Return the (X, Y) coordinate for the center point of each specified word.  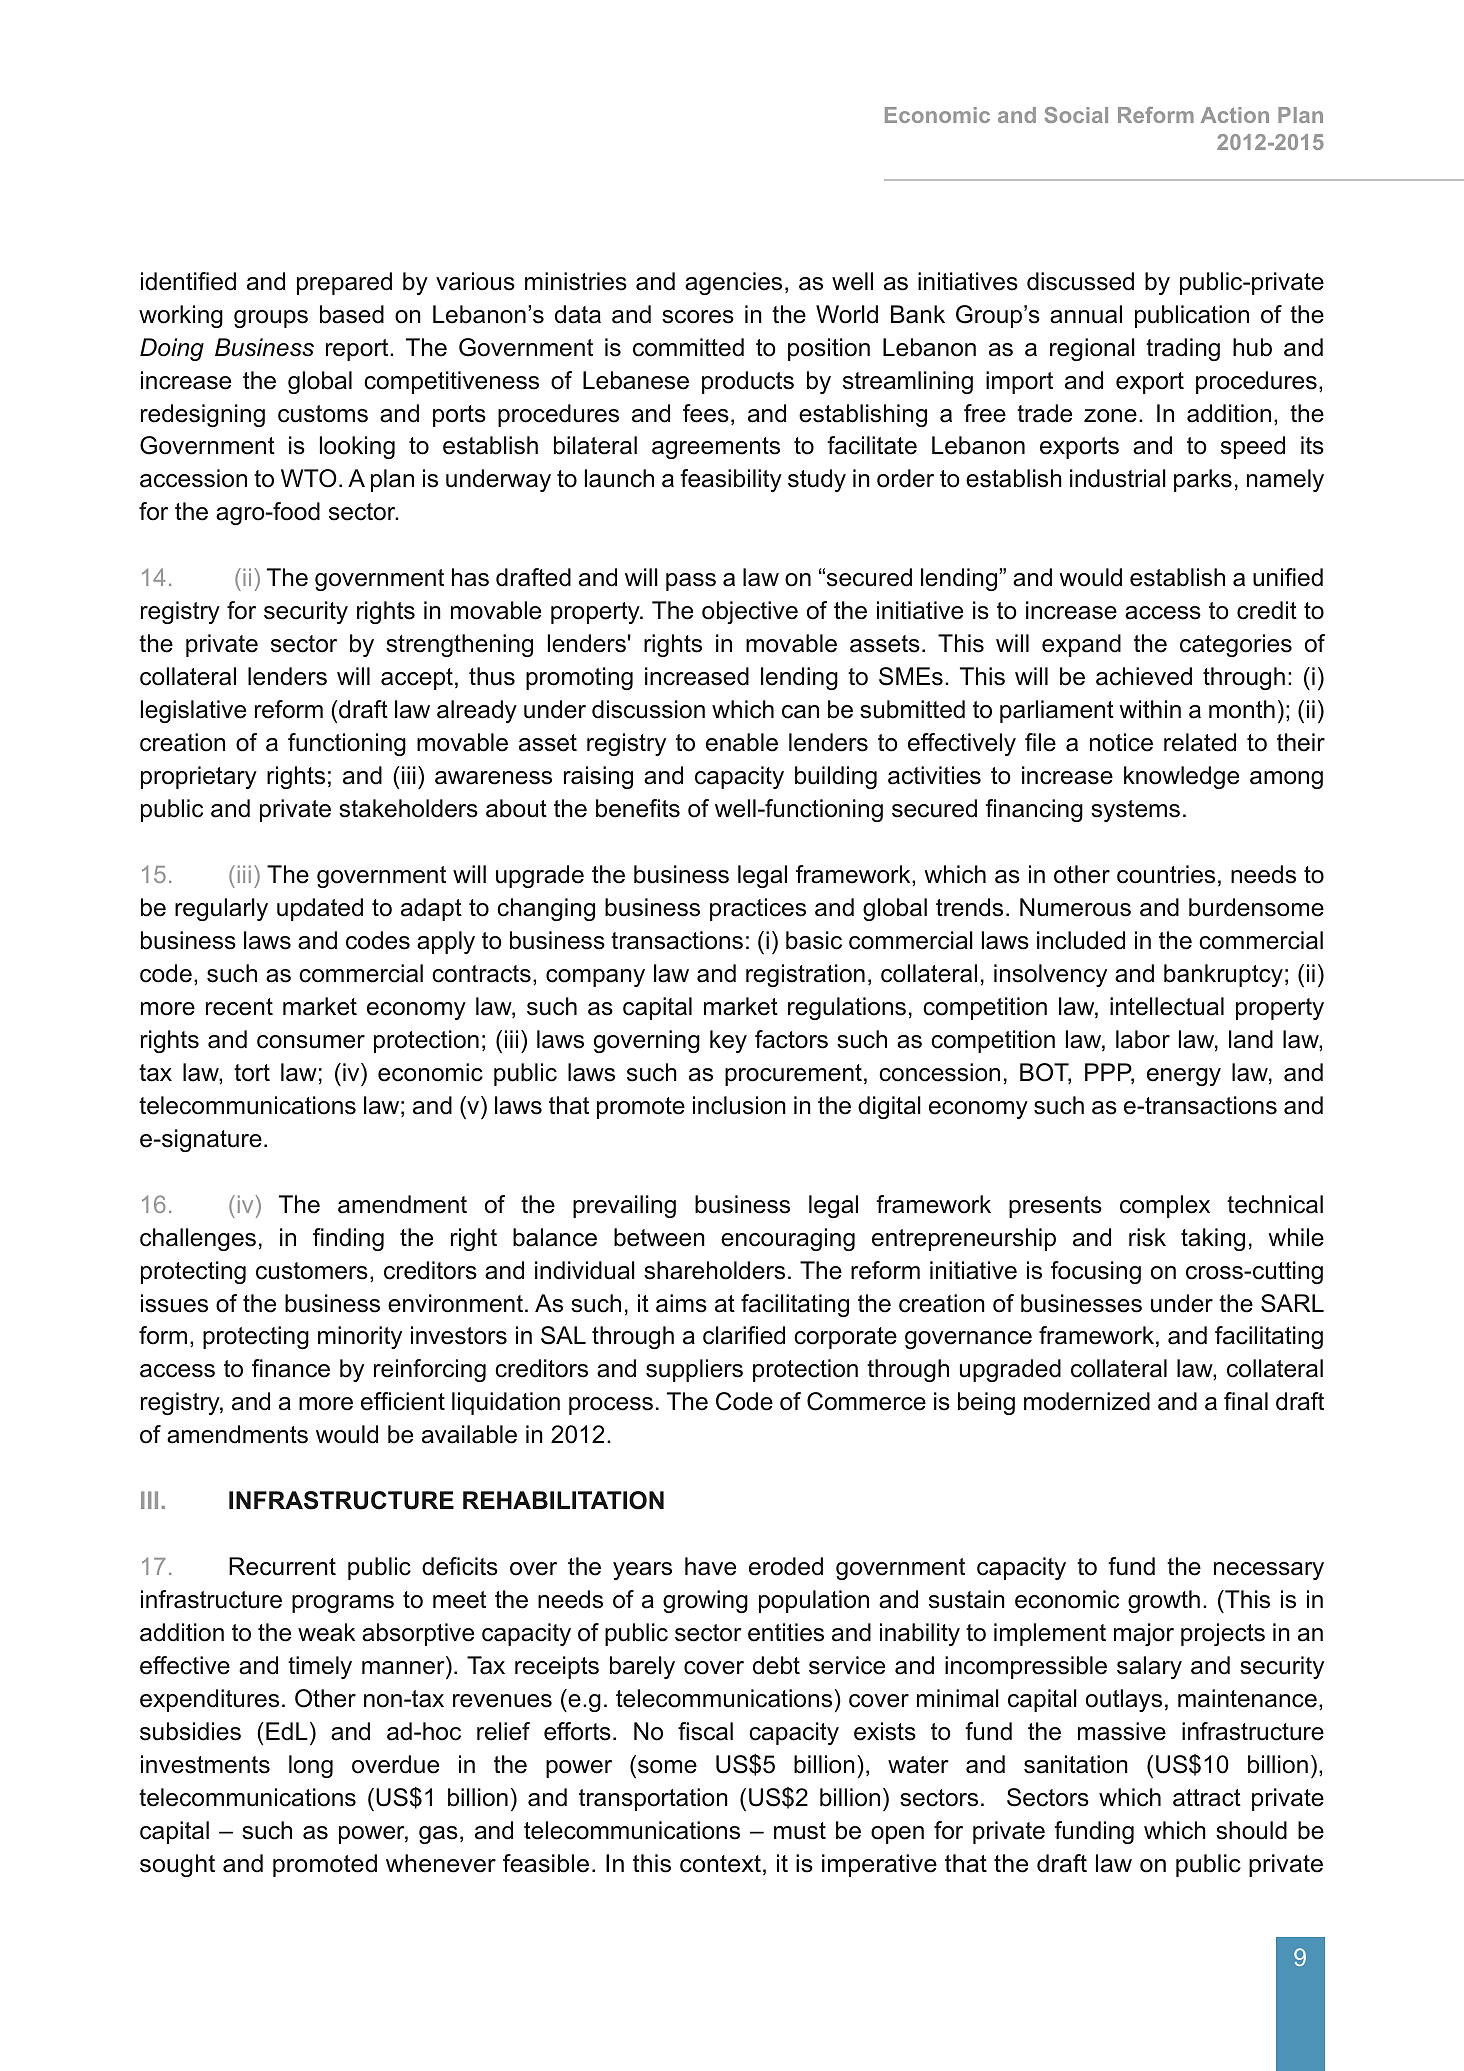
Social (1076, 115)
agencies (733, 283)
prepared (344, 283)
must (800, 1831)
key (728, 1041)
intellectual (1167, 1006)
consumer (311, 1042)
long (311, 1766)
